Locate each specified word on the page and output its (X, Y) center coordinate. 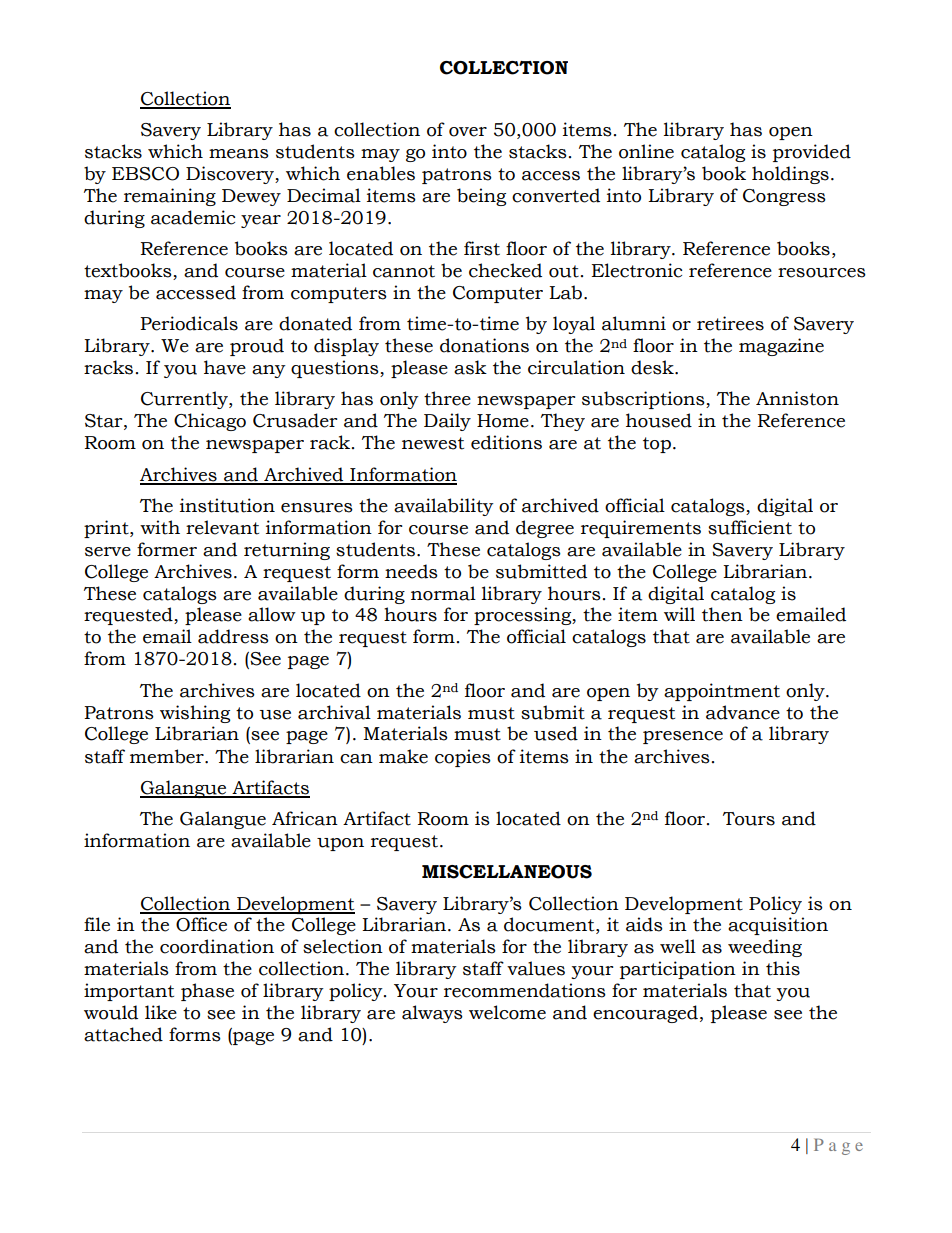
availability (444, 507)
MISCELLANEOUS (507, 872)
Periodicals (189, 323)
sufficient (750, 527)
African (305, 818)
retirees (730, 323)
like (161, 1012)
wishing (195, 714)
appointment (722, 692)
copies (463, 758)
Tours (749, 819)
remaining (170, 197)
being (481, 197)
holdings (790, 175)
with (160, 527)
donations (484, 345)
